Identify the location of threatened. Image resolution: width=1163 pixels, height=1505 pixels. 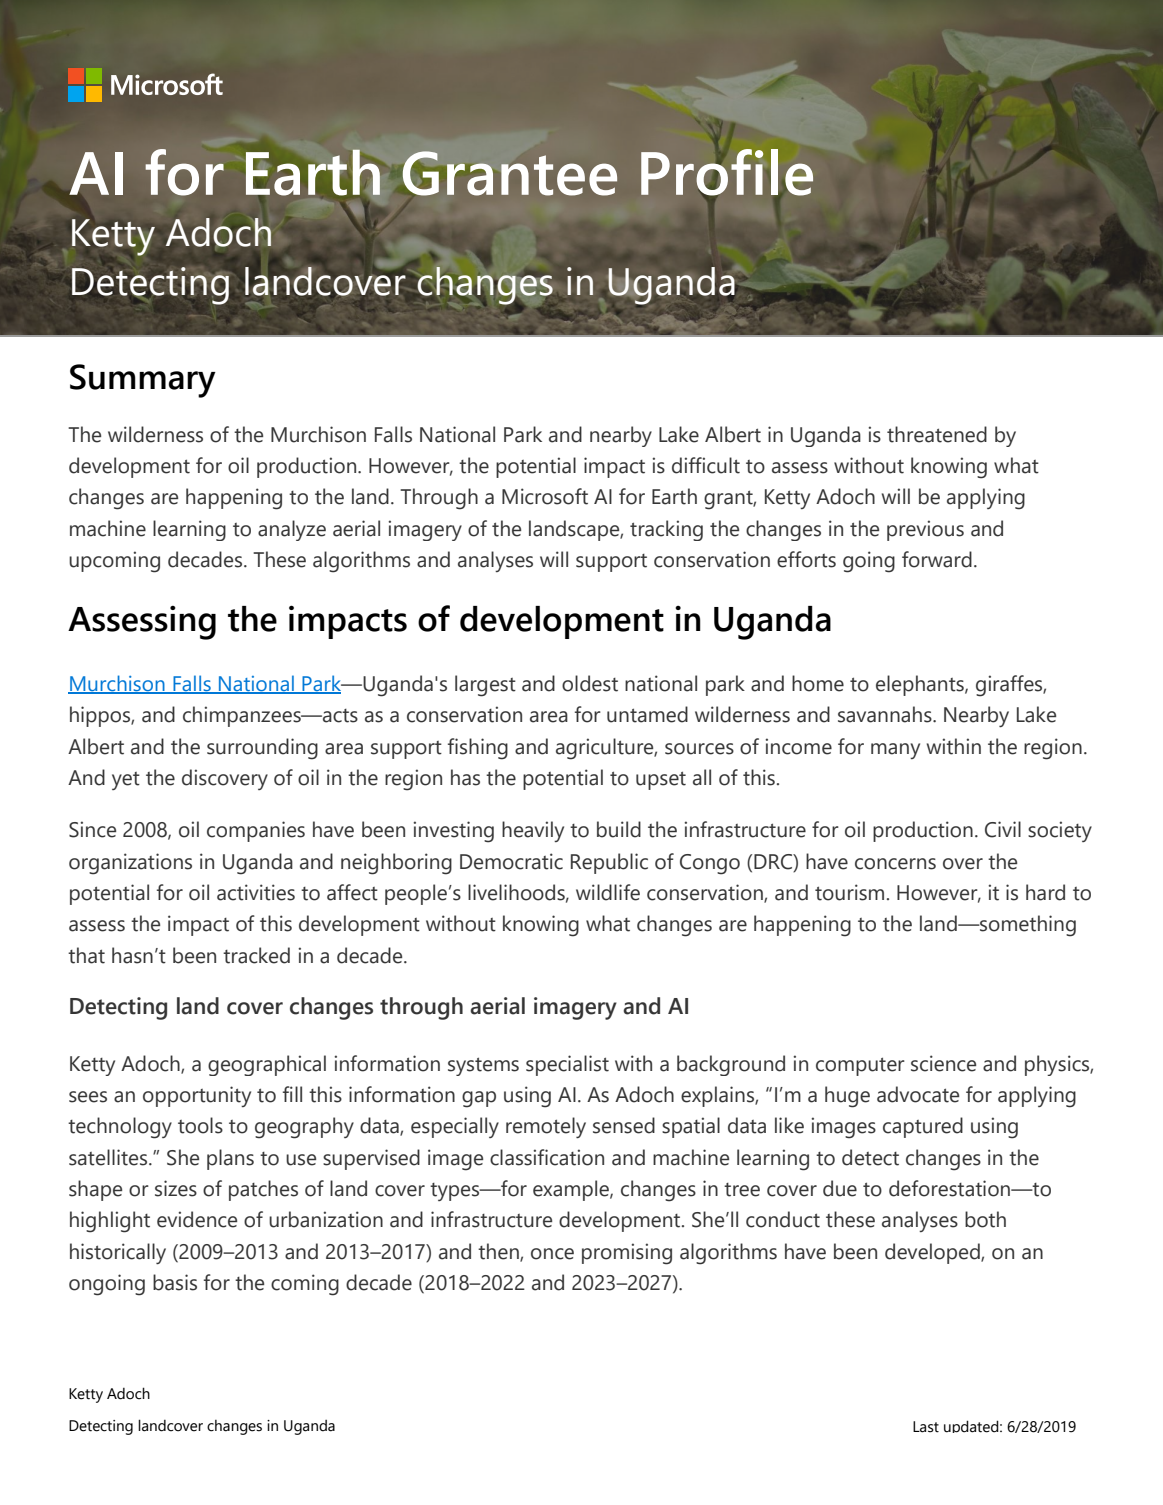
(937, 434).
